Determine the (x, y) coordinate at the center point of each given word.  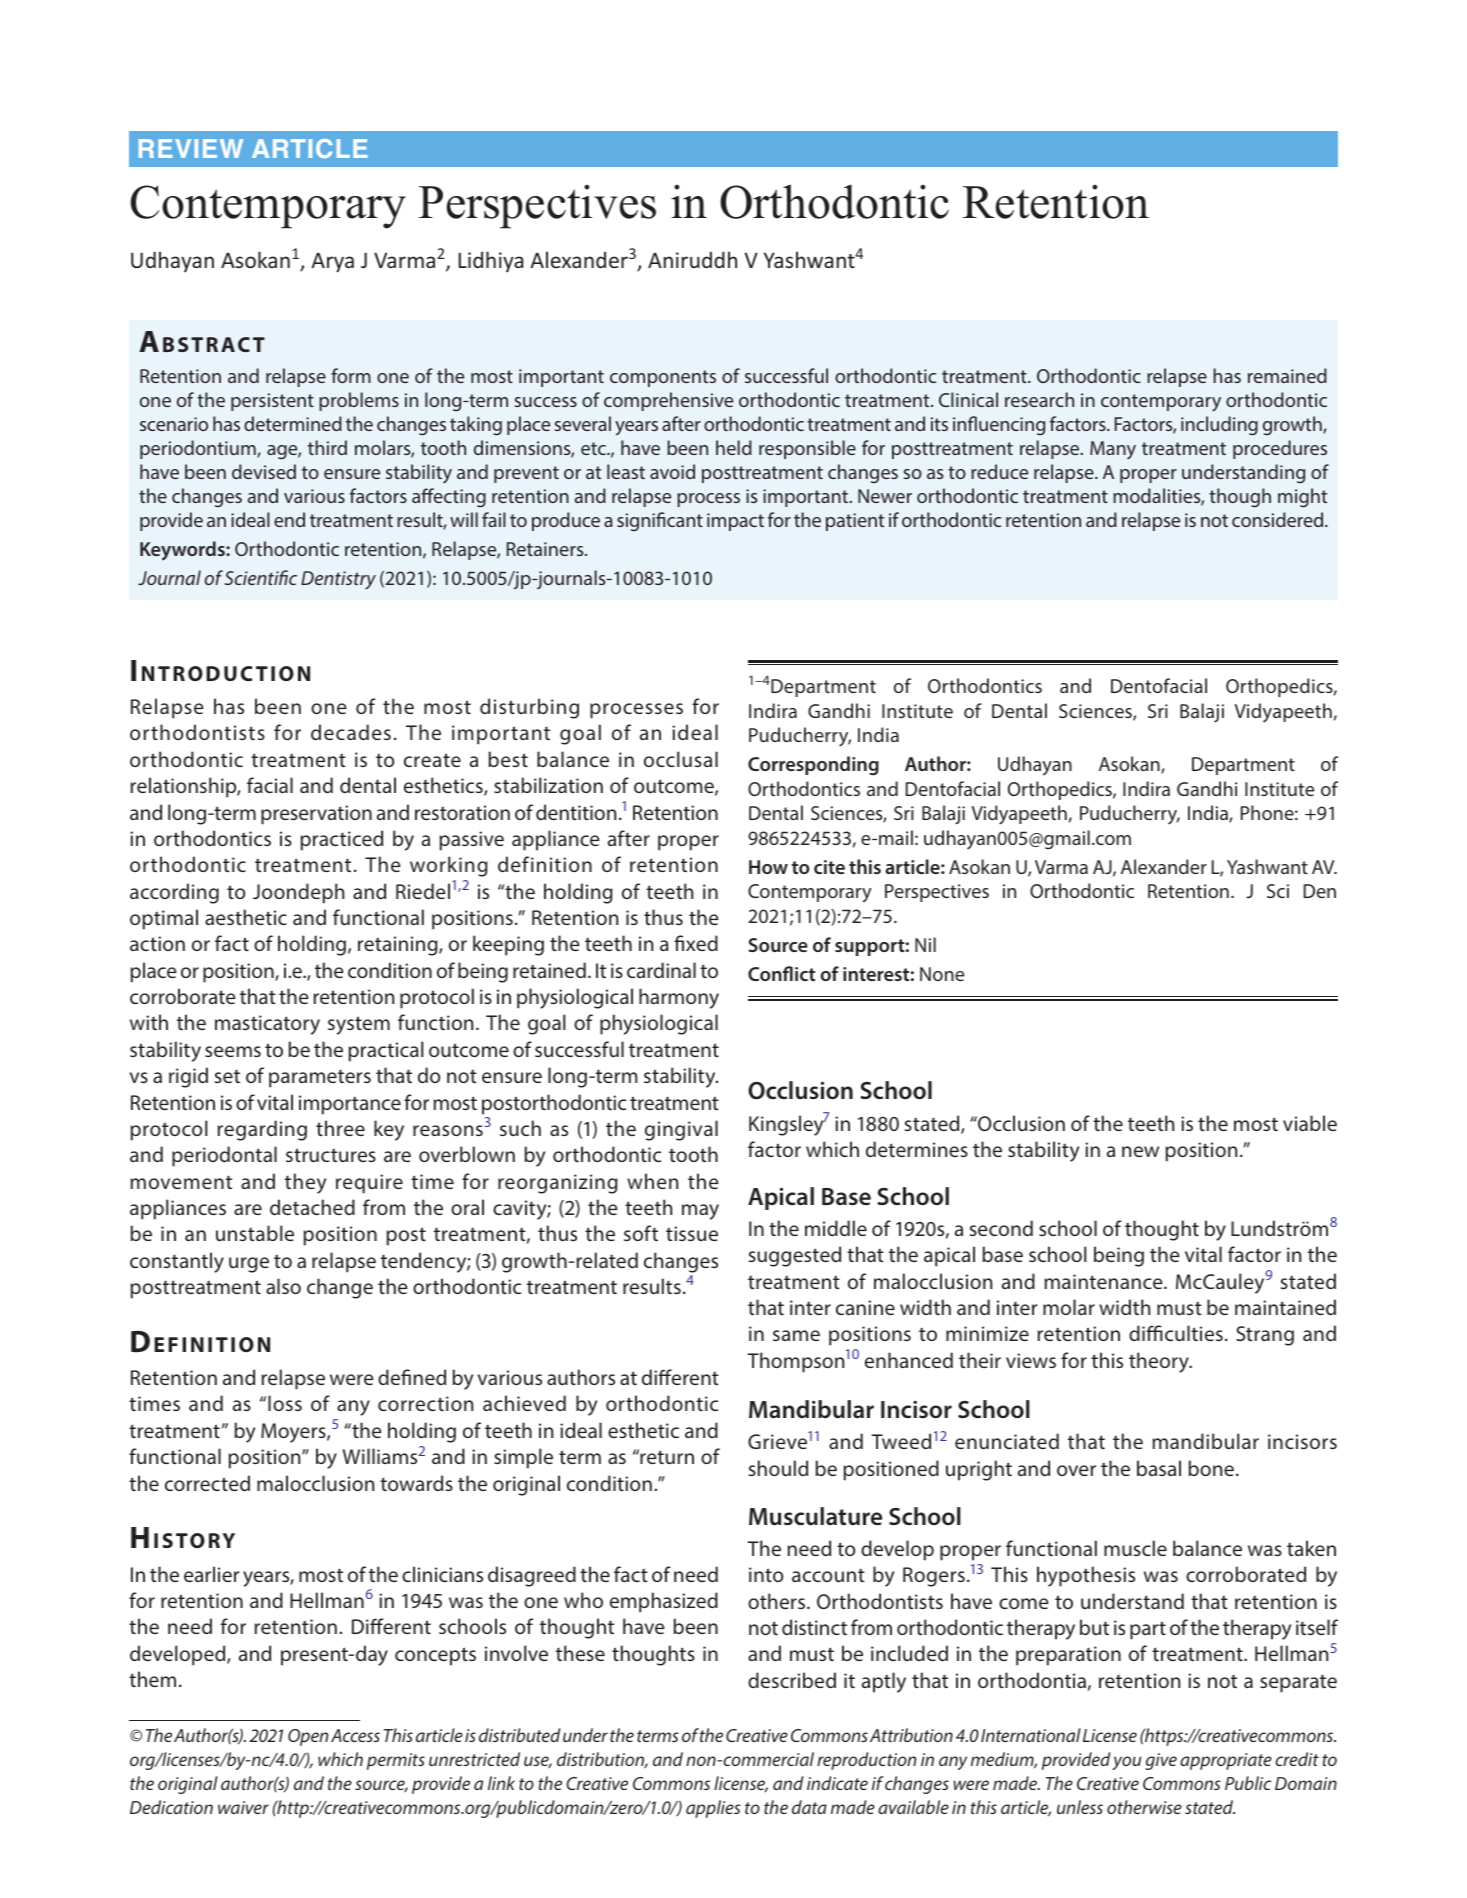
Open (308, 1737)
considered (1279, 519)
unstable (255, 1233)
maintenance (1104, 1281)
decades (351, 732)
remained (1287, 375)
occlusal (681, 759)
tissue (692, 1233)
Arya (332, 263)
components (663, 378)
